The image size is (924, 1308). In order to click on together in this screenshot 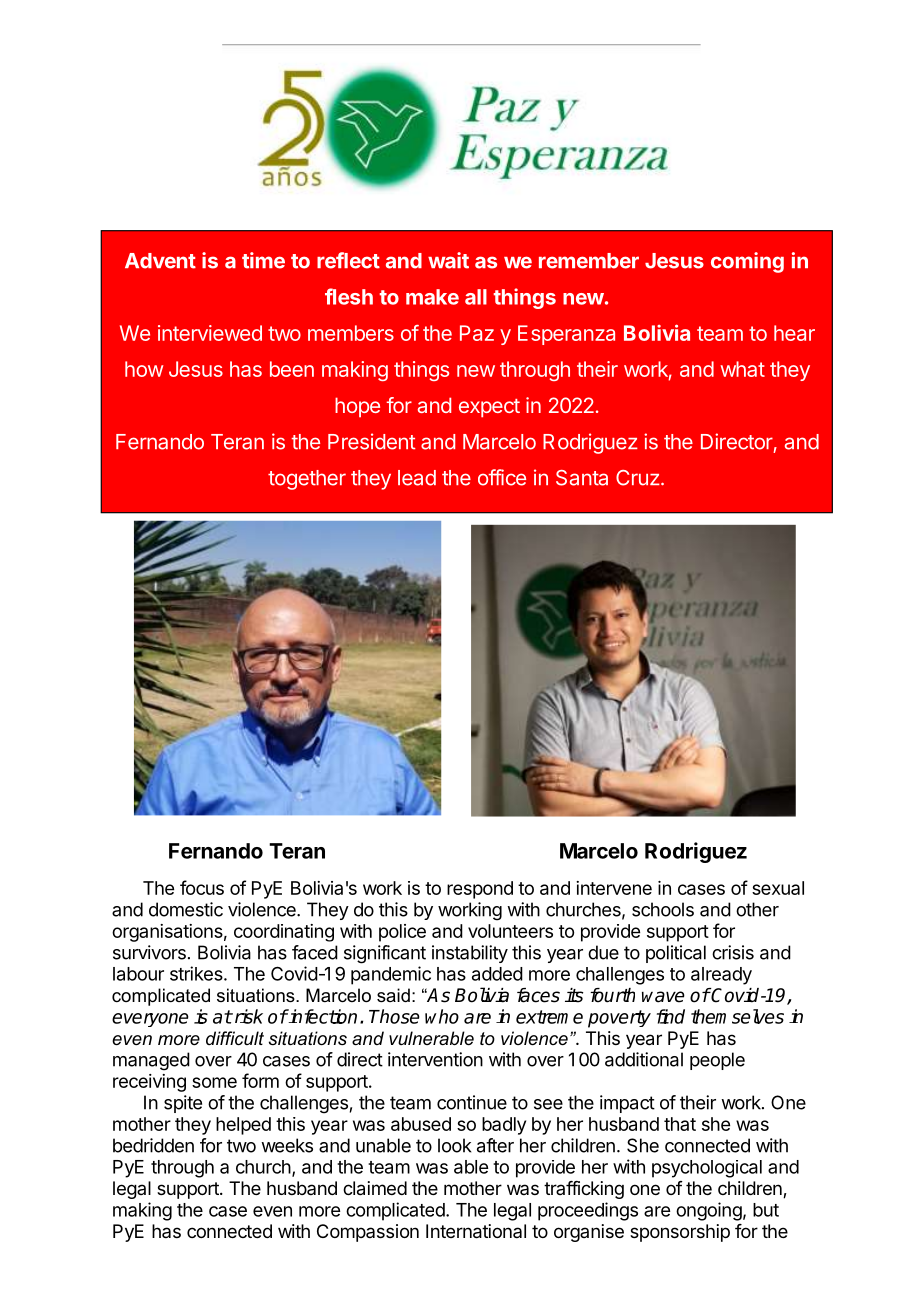, I will do `click(307, 480)`.
